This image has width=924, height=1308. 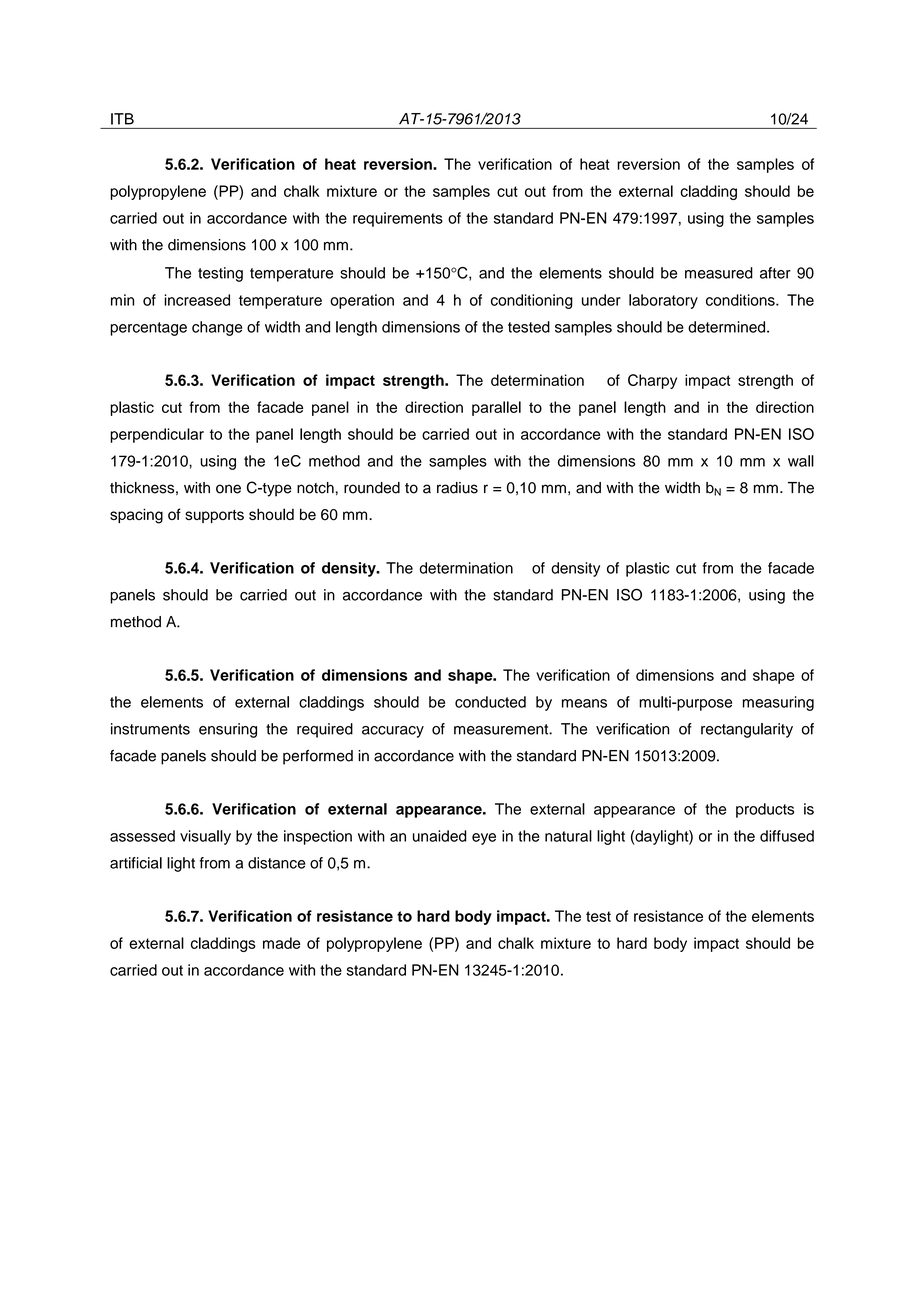 I want to click on ITB, so click(x=122, y=119).
